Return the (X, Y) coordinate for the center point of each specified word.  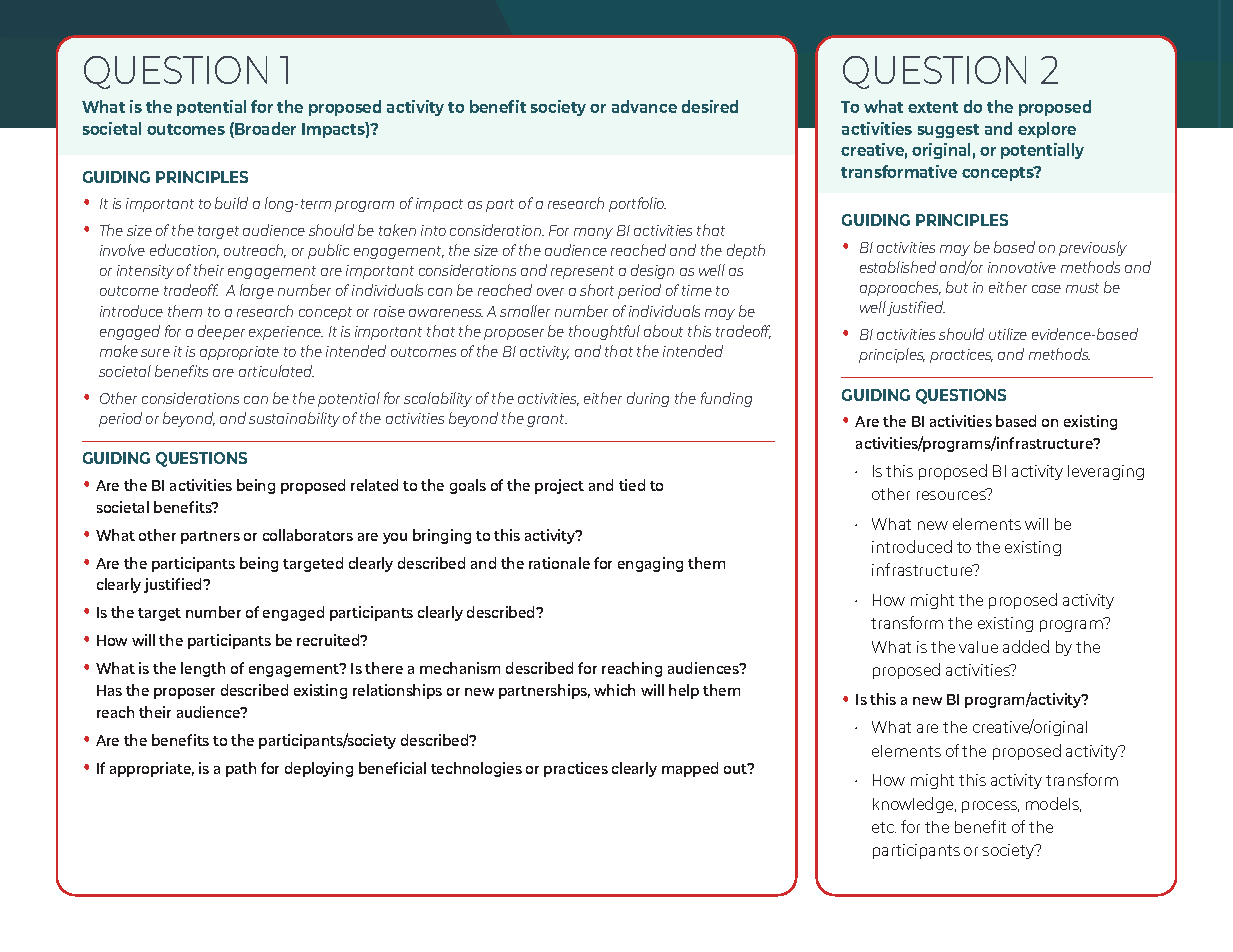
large (257, 291)
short (597, 290)
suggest (948, 131)
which (614, 690)
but (957, 287)
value (978, 647)
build (231, 203)
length (203, 669)
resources (952, 494)
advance (644, 106)
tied (632, 485)
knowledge (914, 805)
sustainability (294, 419)
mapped (690, 769)
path (241, 769)
